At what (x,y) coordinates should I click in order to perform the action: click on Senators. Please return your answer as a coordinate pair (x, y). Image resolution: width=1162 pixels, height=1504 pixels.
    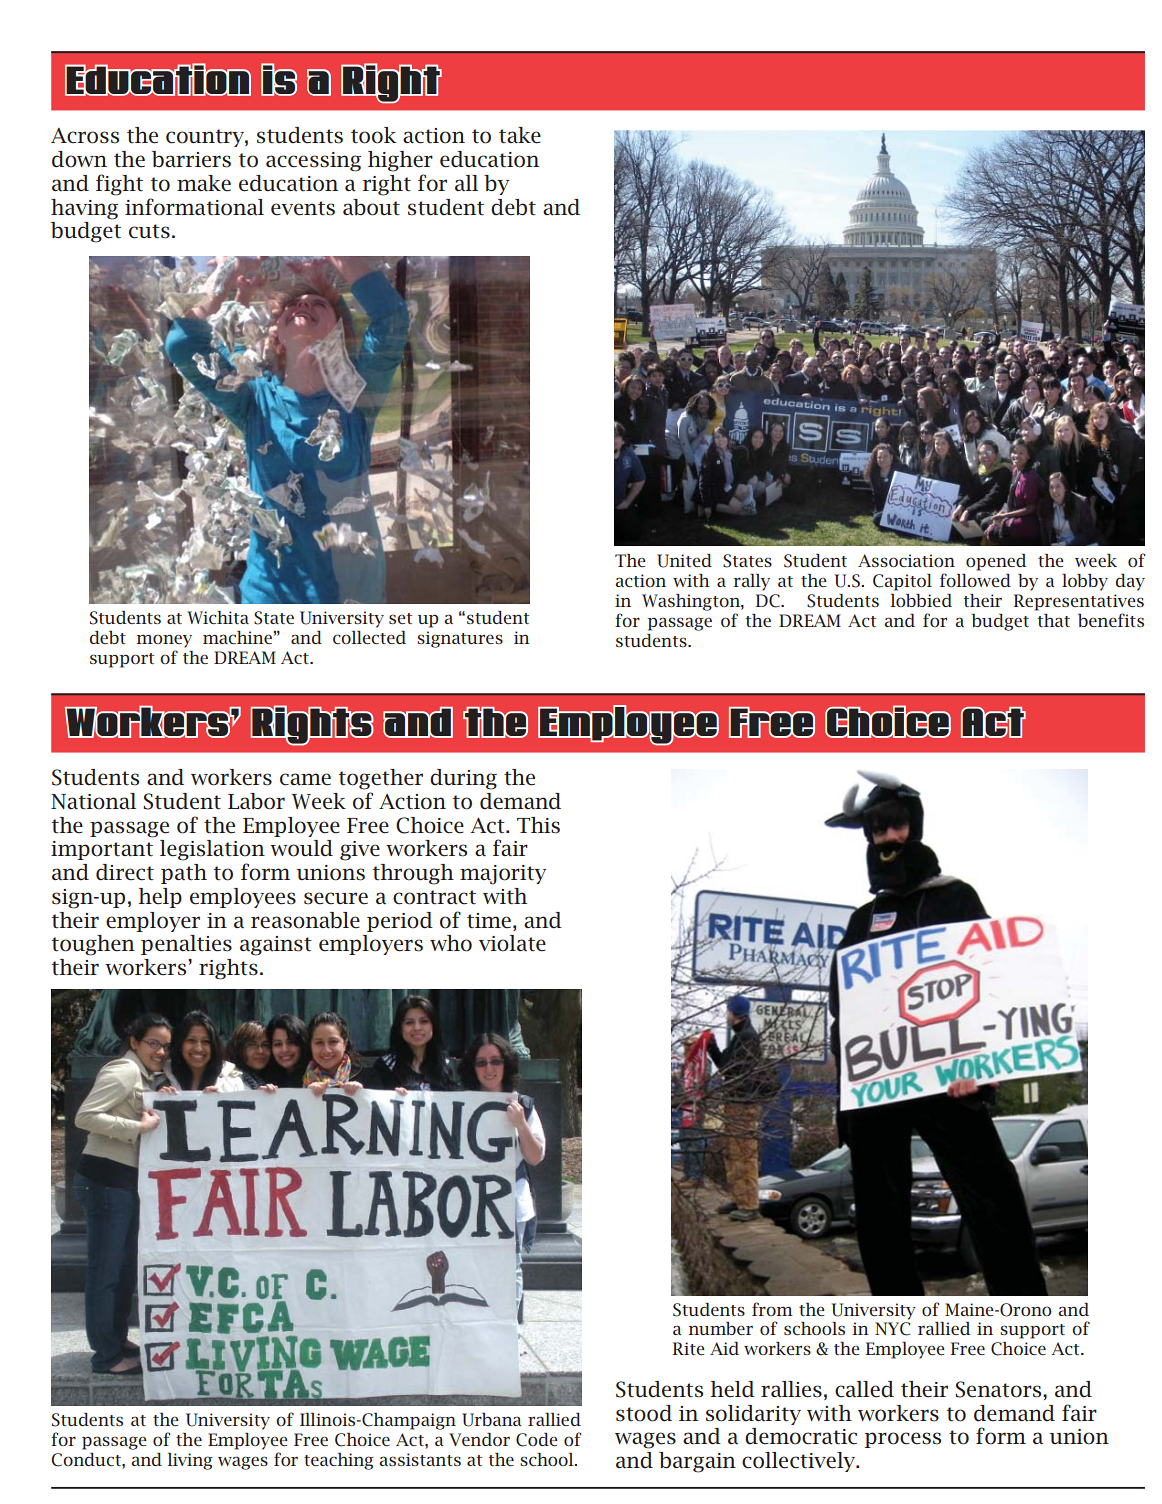
    Looking at the image, I should click on (999, 1389).
